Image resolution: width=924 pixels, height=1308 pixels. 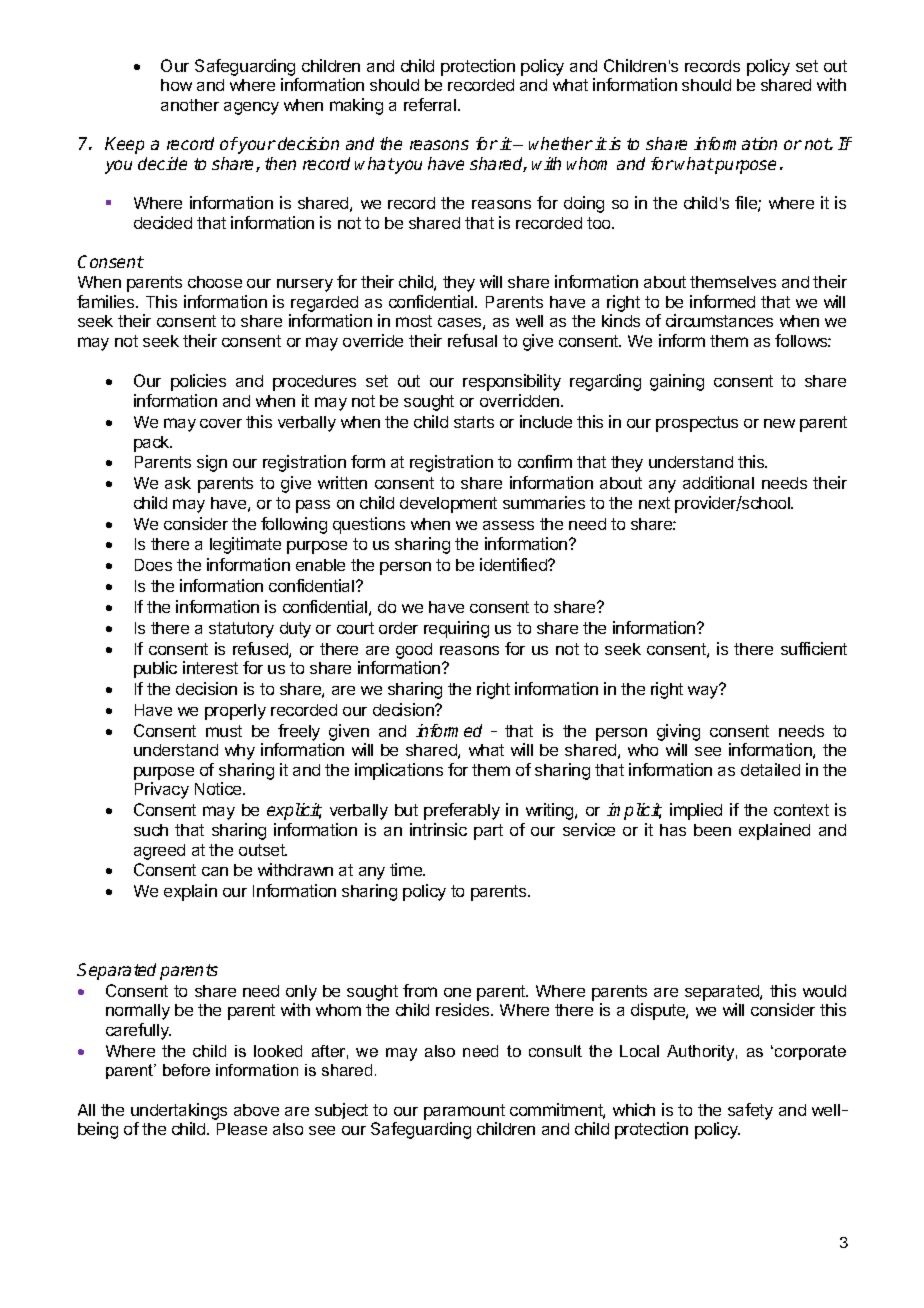 What do you see at coordinates (190, 105) in the document?
I see `another` at bounding box center [190, 105].
